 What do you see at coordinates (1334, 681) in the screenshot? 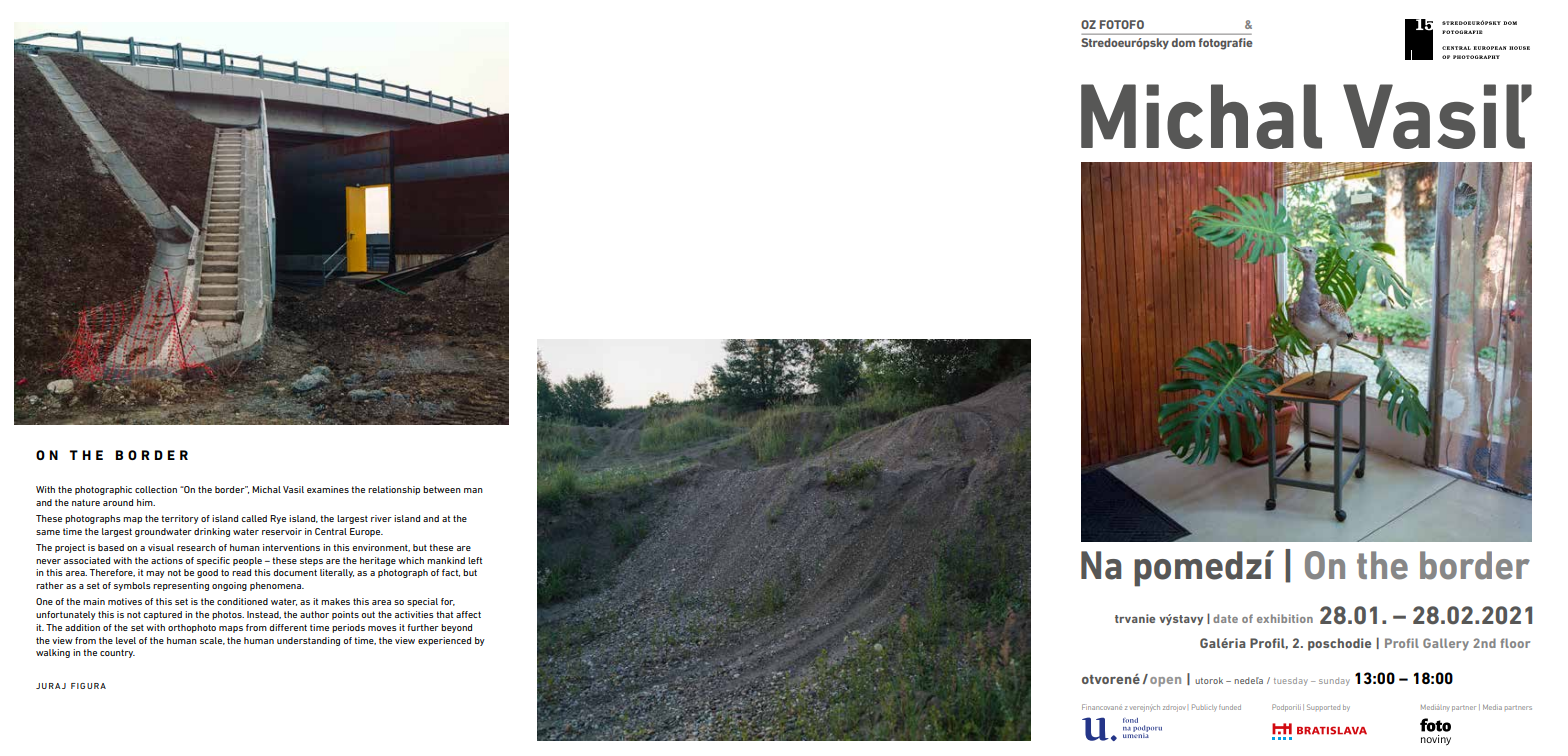
I see `sunday` at bounding box center [1334, 681].
